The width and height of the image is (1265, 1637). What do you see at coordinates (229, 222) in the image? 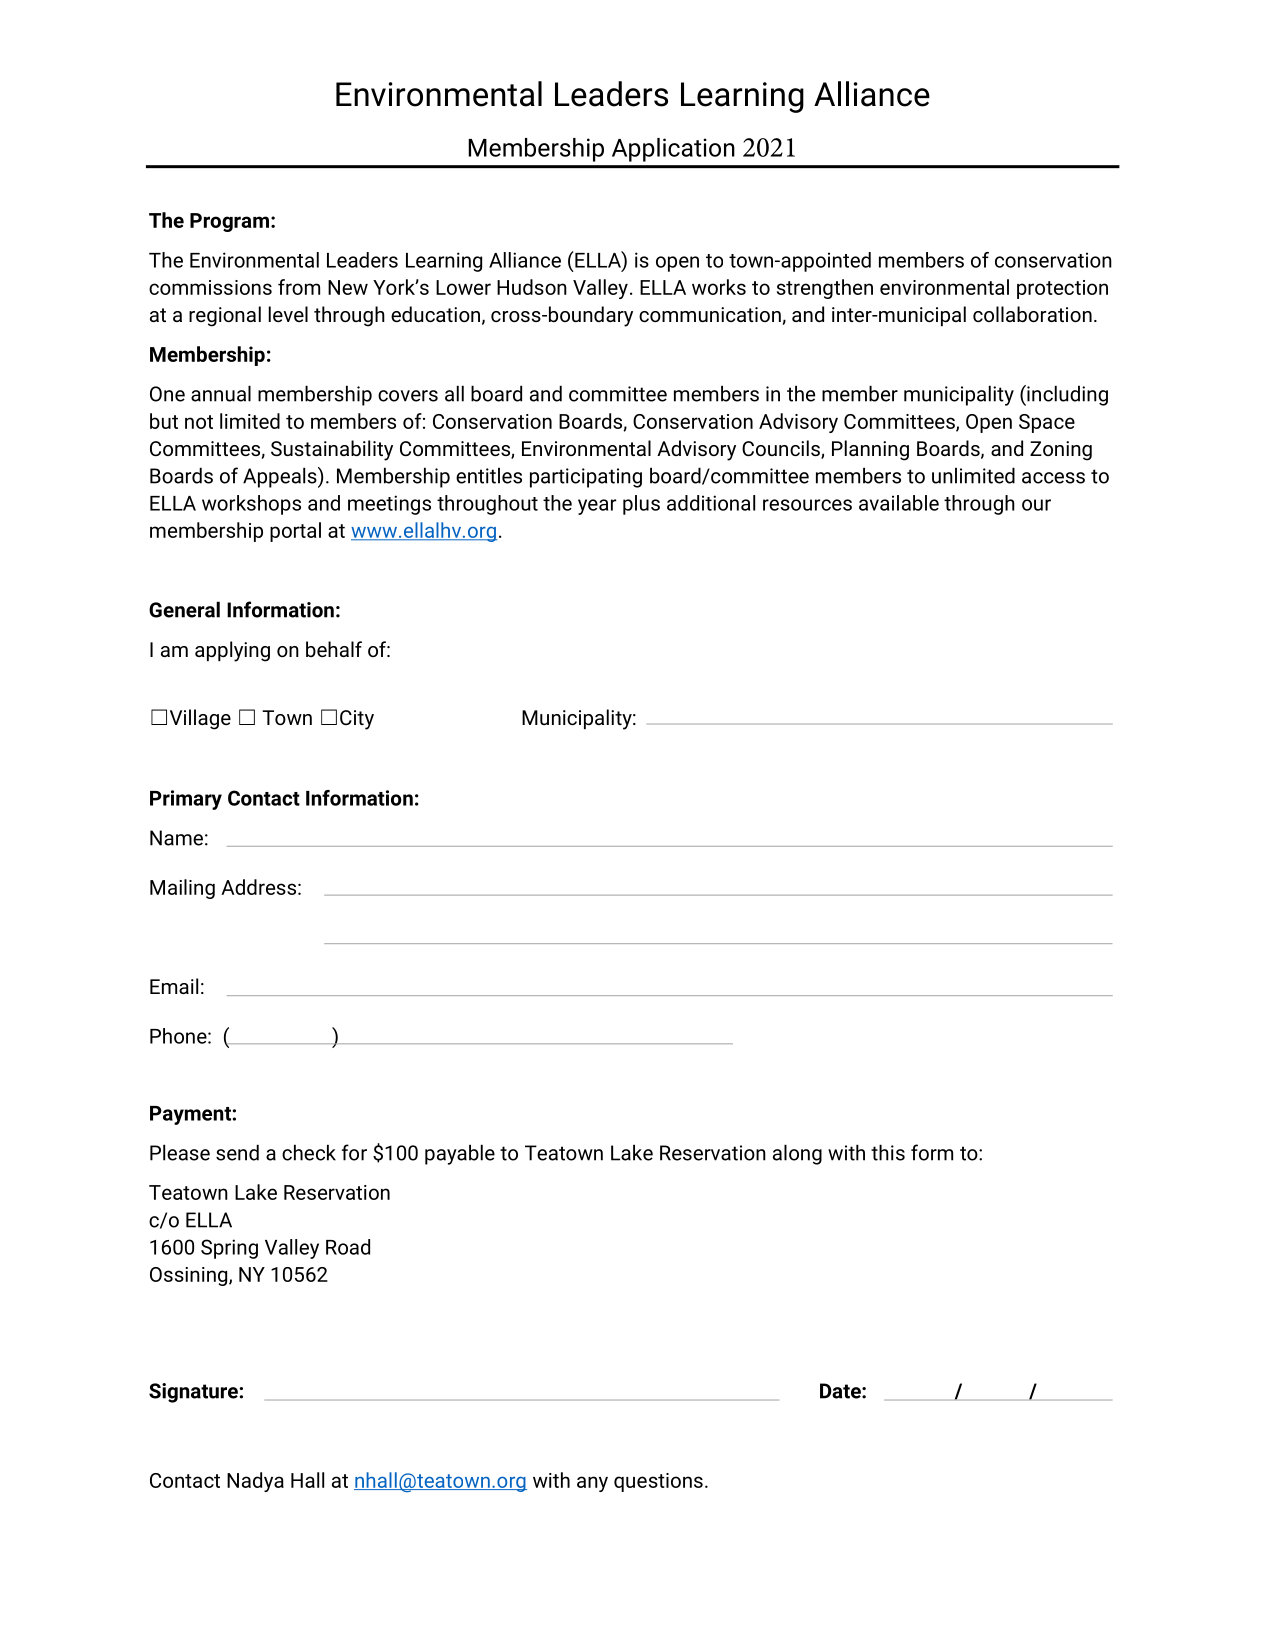
I see `Program` at bounding box center [229, 222].
